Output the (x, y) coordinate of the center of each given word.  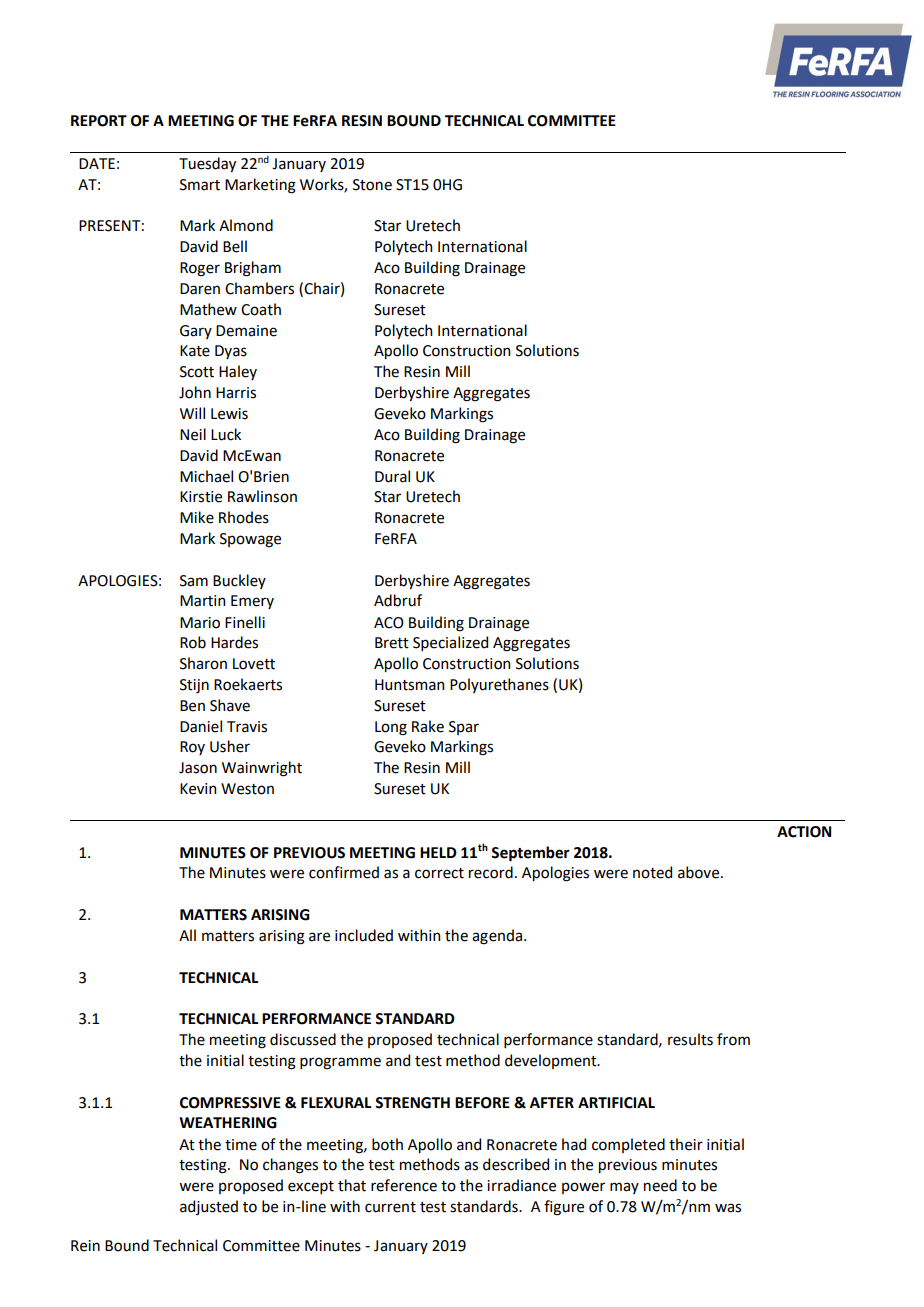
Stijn (194, 686)
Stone (372, 185)
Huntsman (409, 685)
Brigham (253, 269)
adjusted (209, 1207)
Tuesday (207, 164)
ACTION (804, 832)
